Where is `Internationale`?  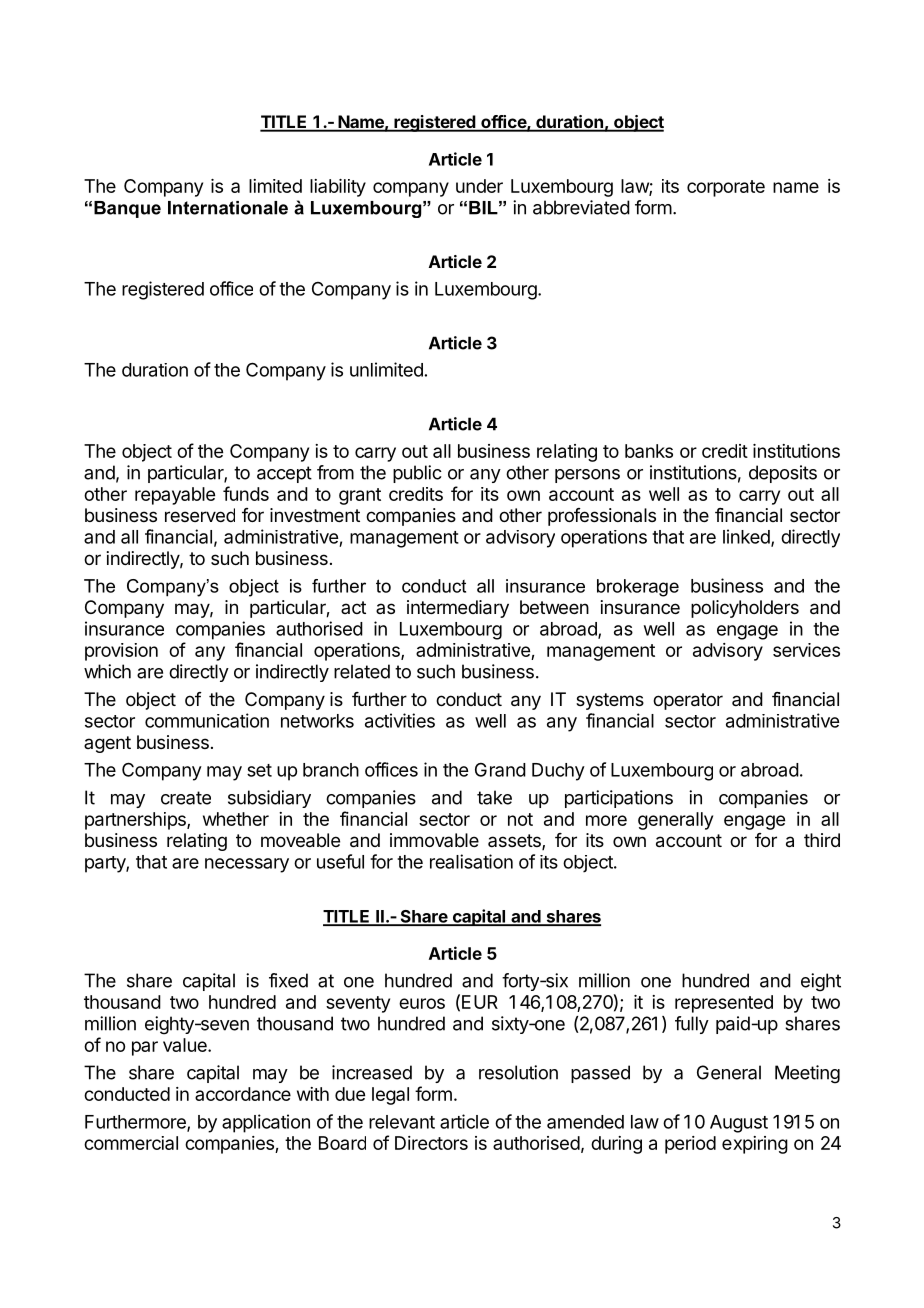
Internationale is located at coordinates (228, 208).
